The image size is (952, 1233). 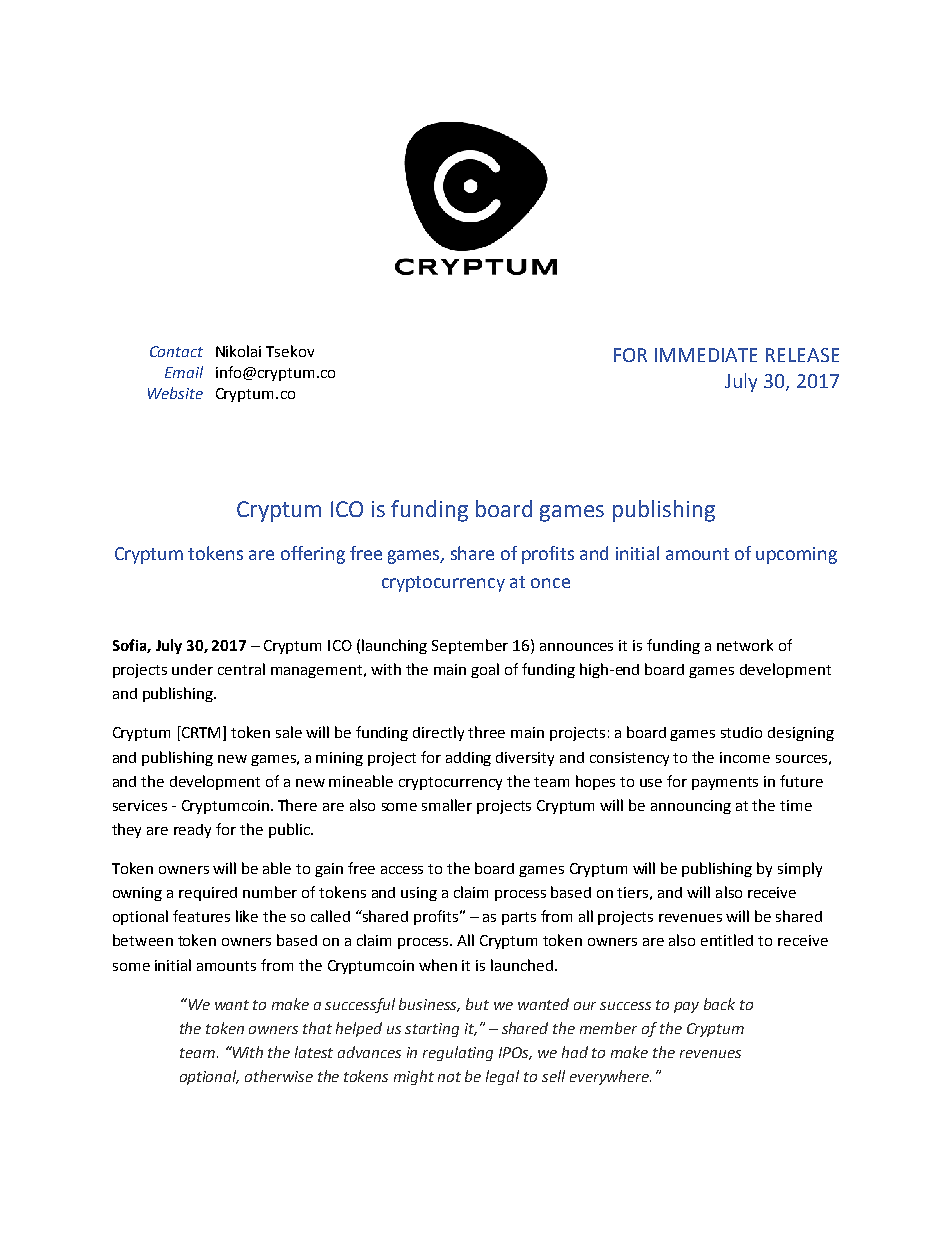 What do you see at coordinates (208, 894) in the screenshot?
I see `required` at bounding box center [208, 894].
